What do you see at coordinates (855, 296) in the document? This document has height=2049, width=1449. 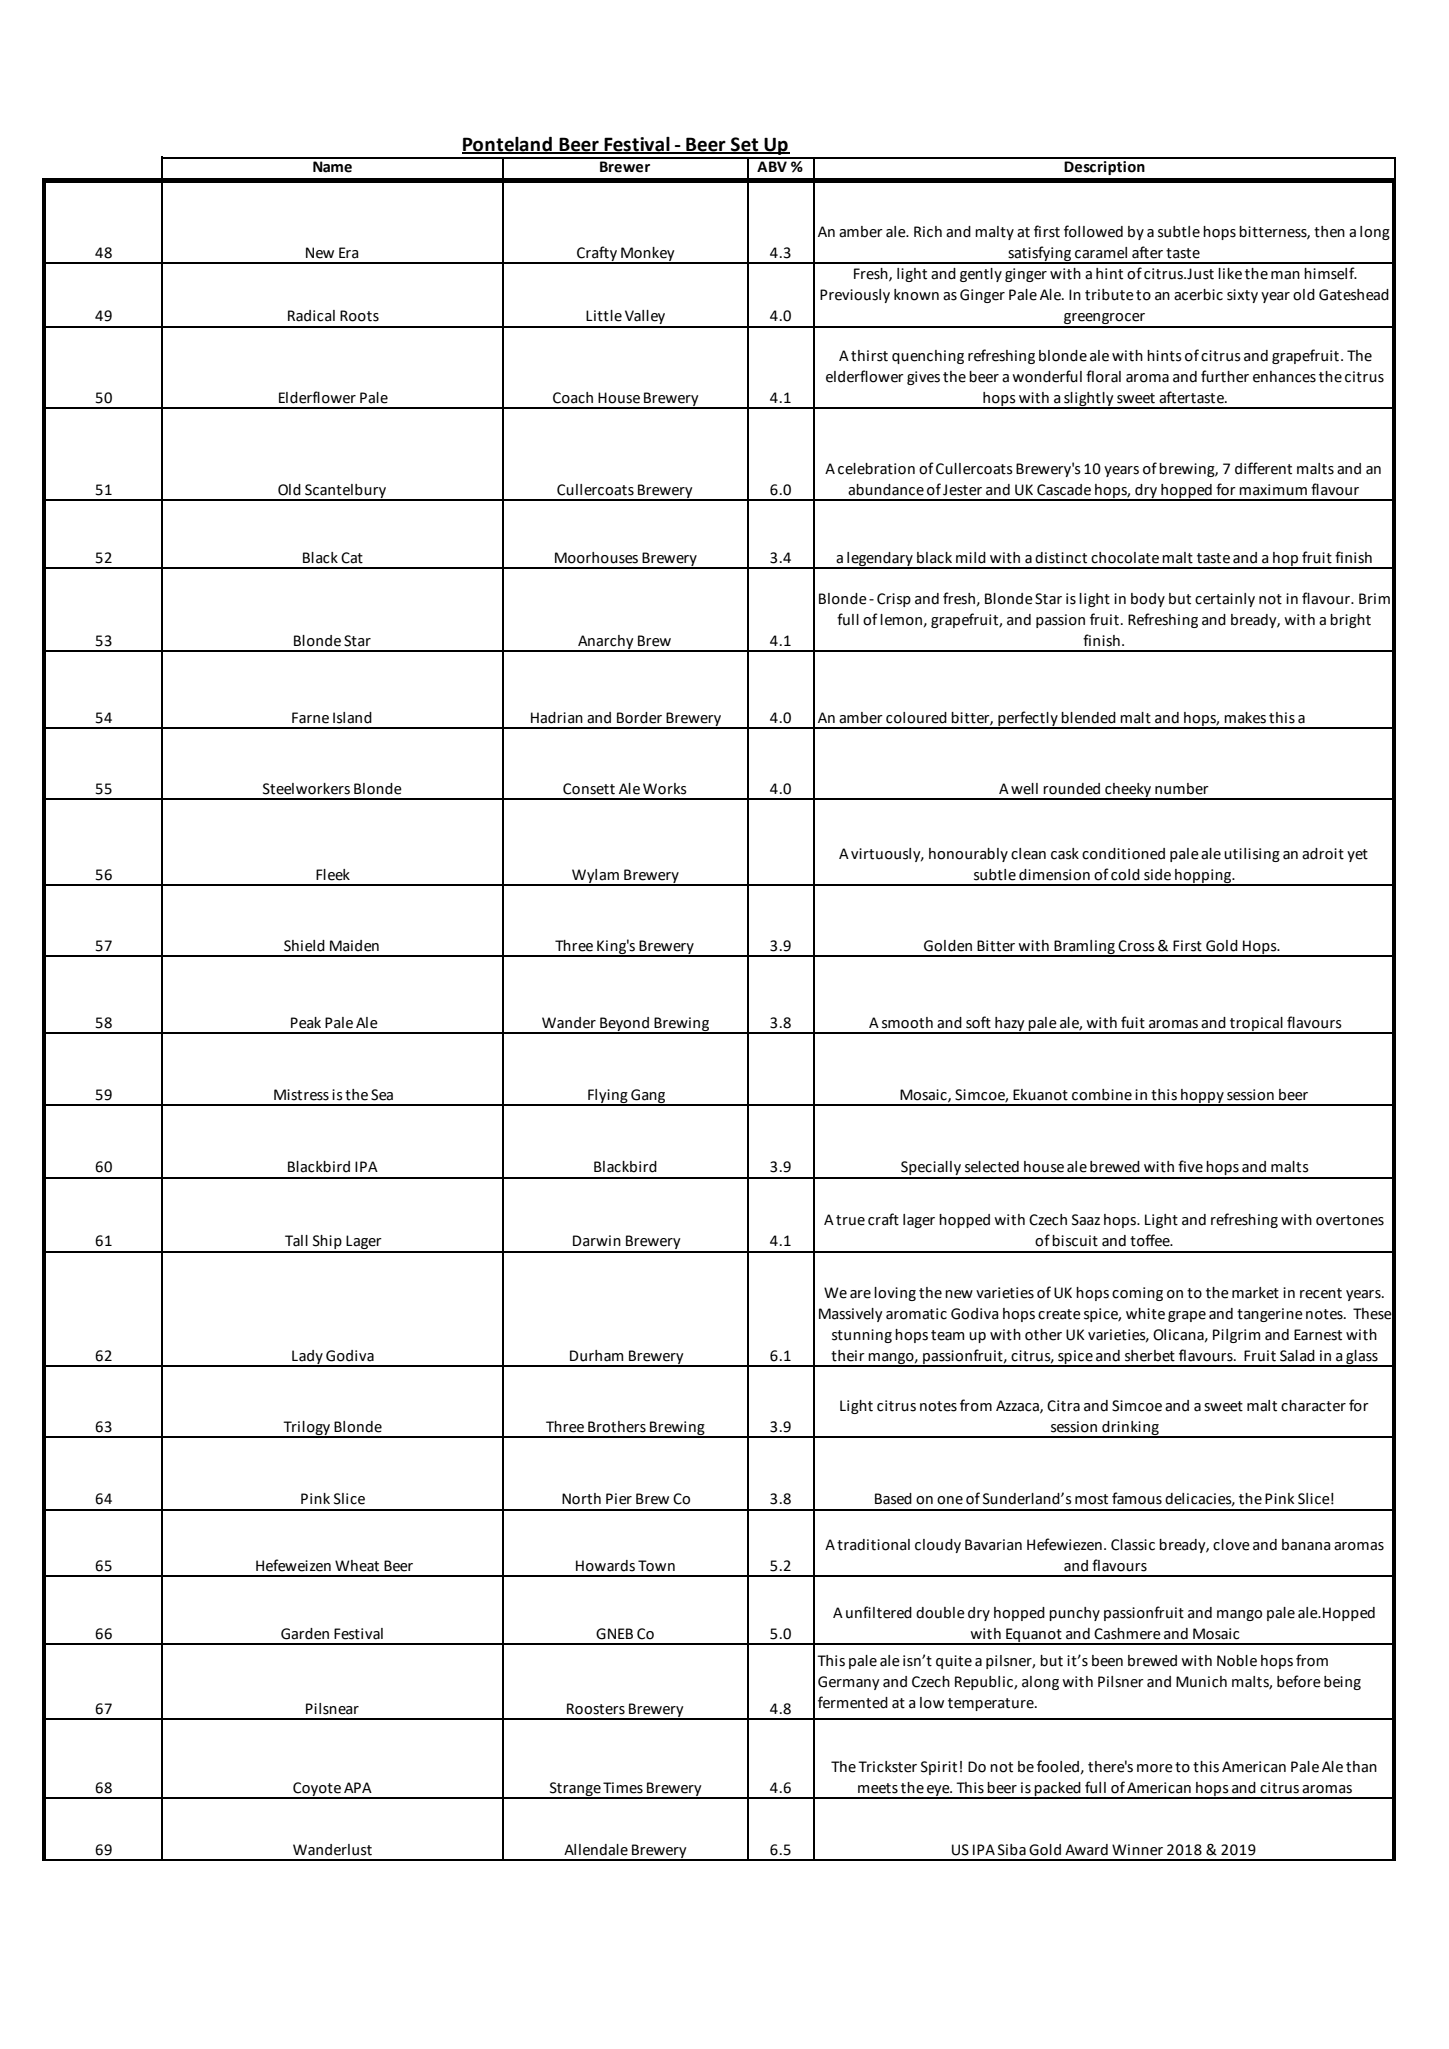 I see `Previously` at bounding box center [855, 296].
